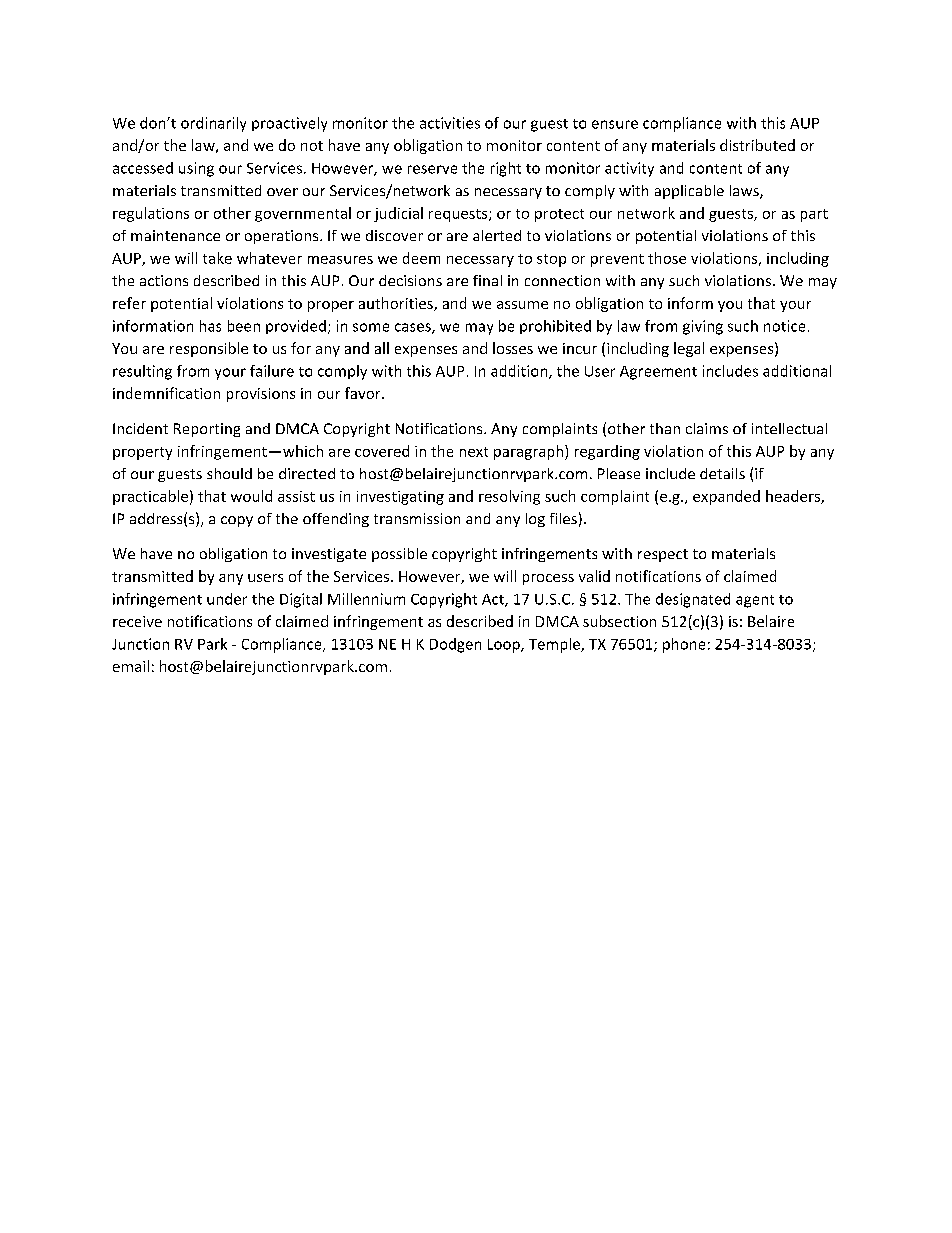 The image size is (952, 1233). What do you see at coordinates (522, 305) in the screenshot?
I see `assume` at bounding box center [522, 305].
